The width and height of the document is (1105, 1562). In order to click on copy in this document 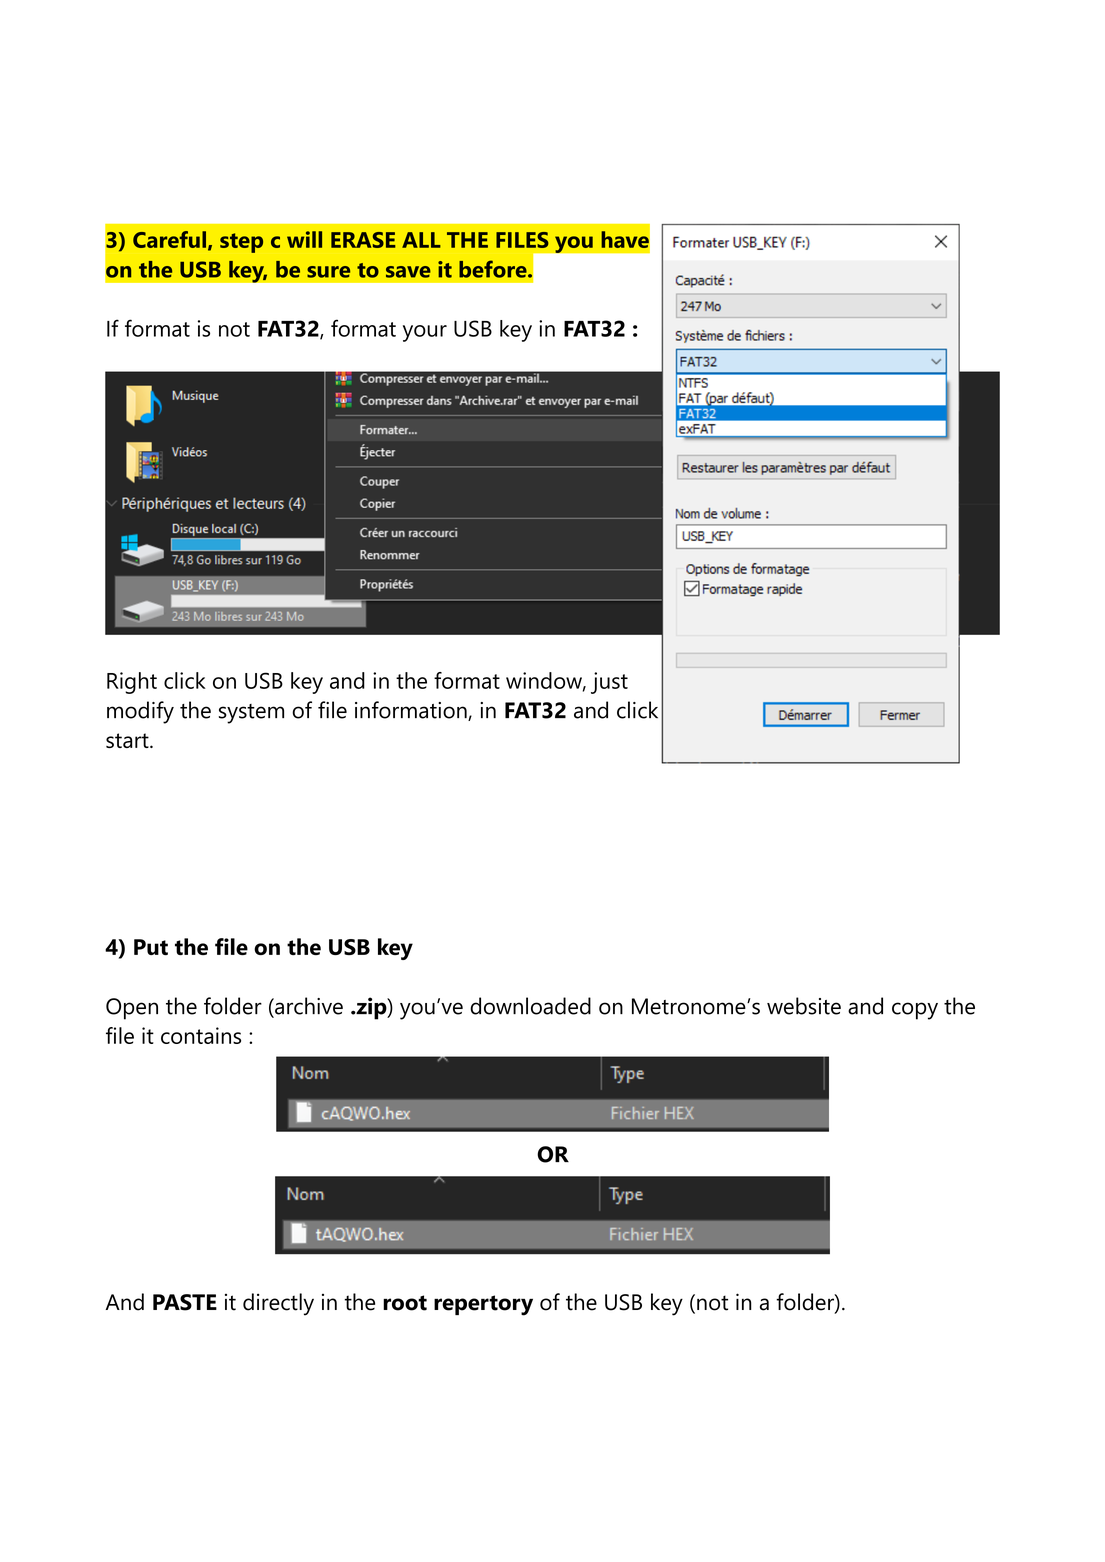, I will do `click(915, 1011)`.
